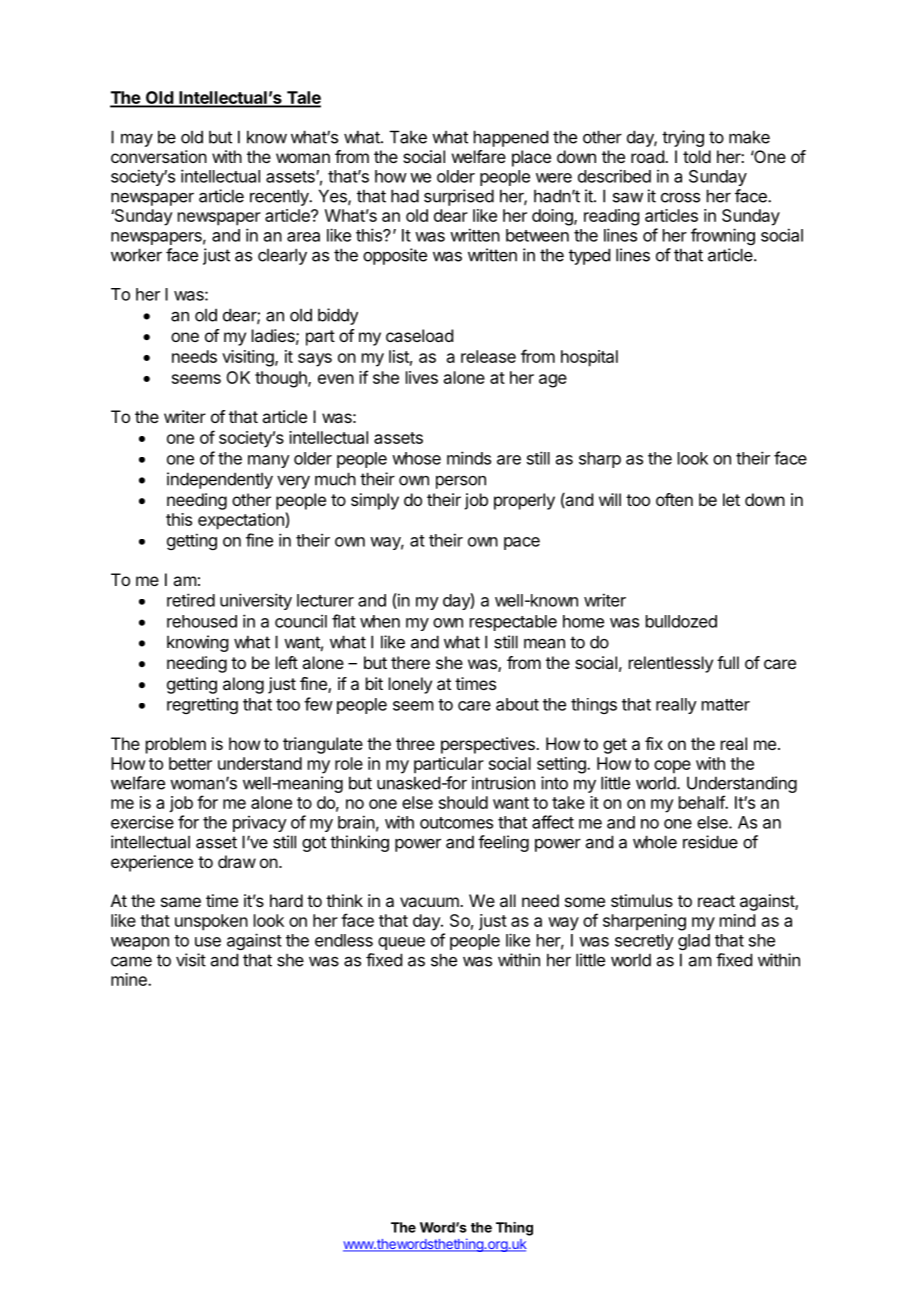  Describe the element at coordinates (410, 685) in the screenshot. I see `lonely` at that location.
